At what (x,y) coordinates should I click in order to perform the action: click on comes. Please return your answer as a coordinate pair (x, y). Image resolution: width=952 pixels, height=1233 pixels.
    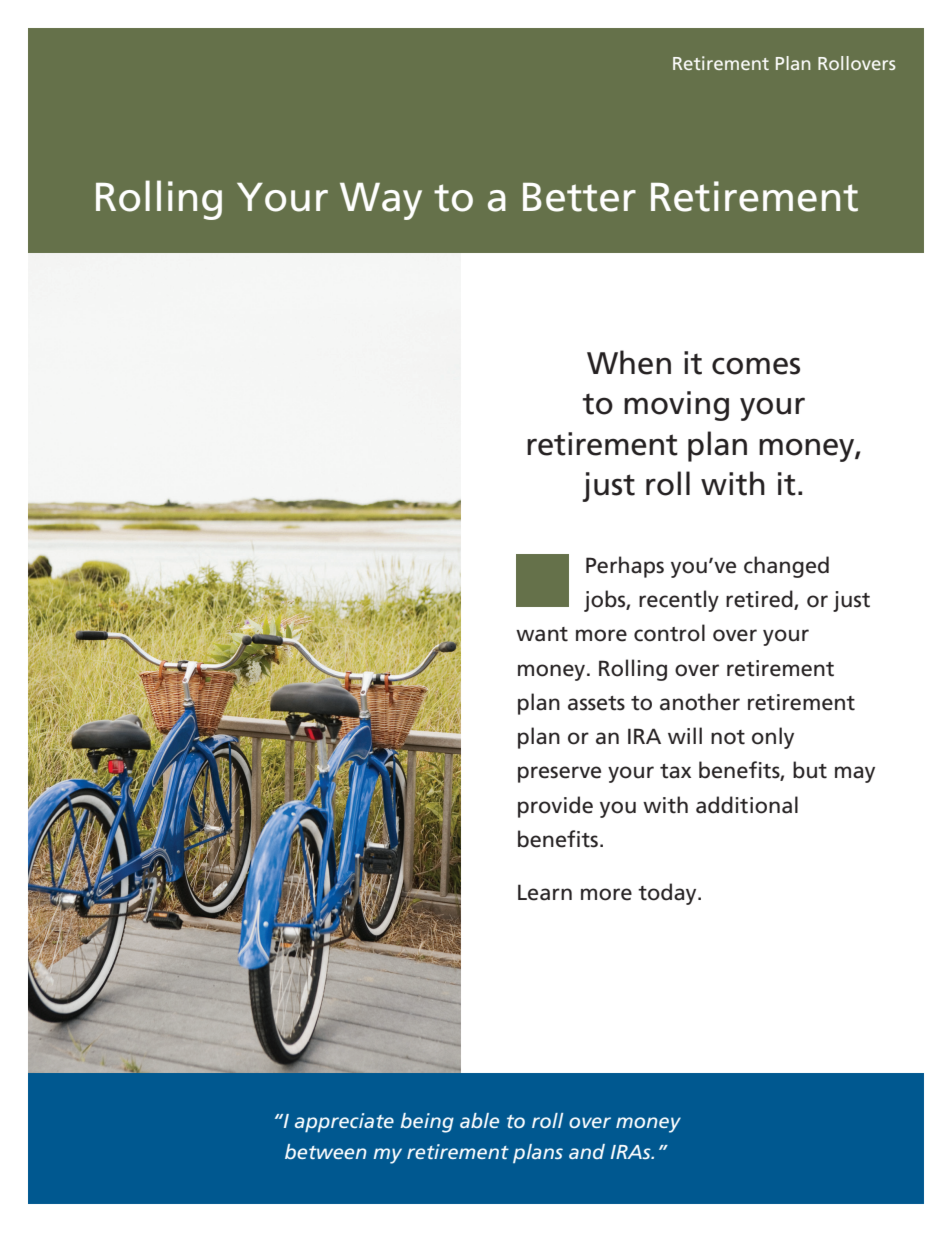
    Looking at the image, I should click on (756, 366).
